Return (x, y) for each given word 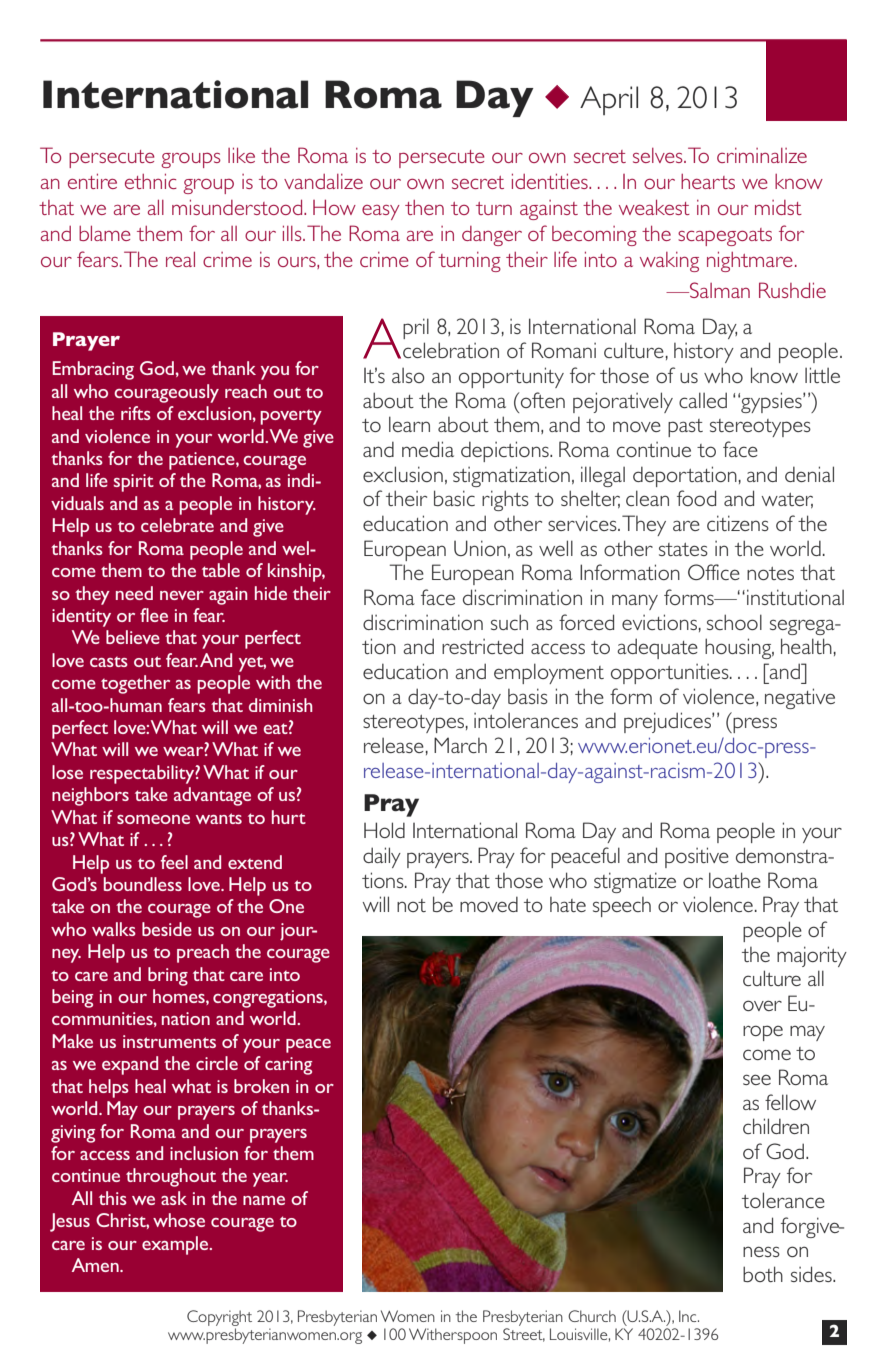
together (135, 684)
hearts (708, 181)
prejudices (668, 722)
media (428, 449)
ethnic (151, 181)
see (757, 1079)
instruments (169, 1041)
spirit (134, 483)
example (176, 1245)
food (696, 498)
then (424, 207)
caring (288, 1066)
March (460, 745)
